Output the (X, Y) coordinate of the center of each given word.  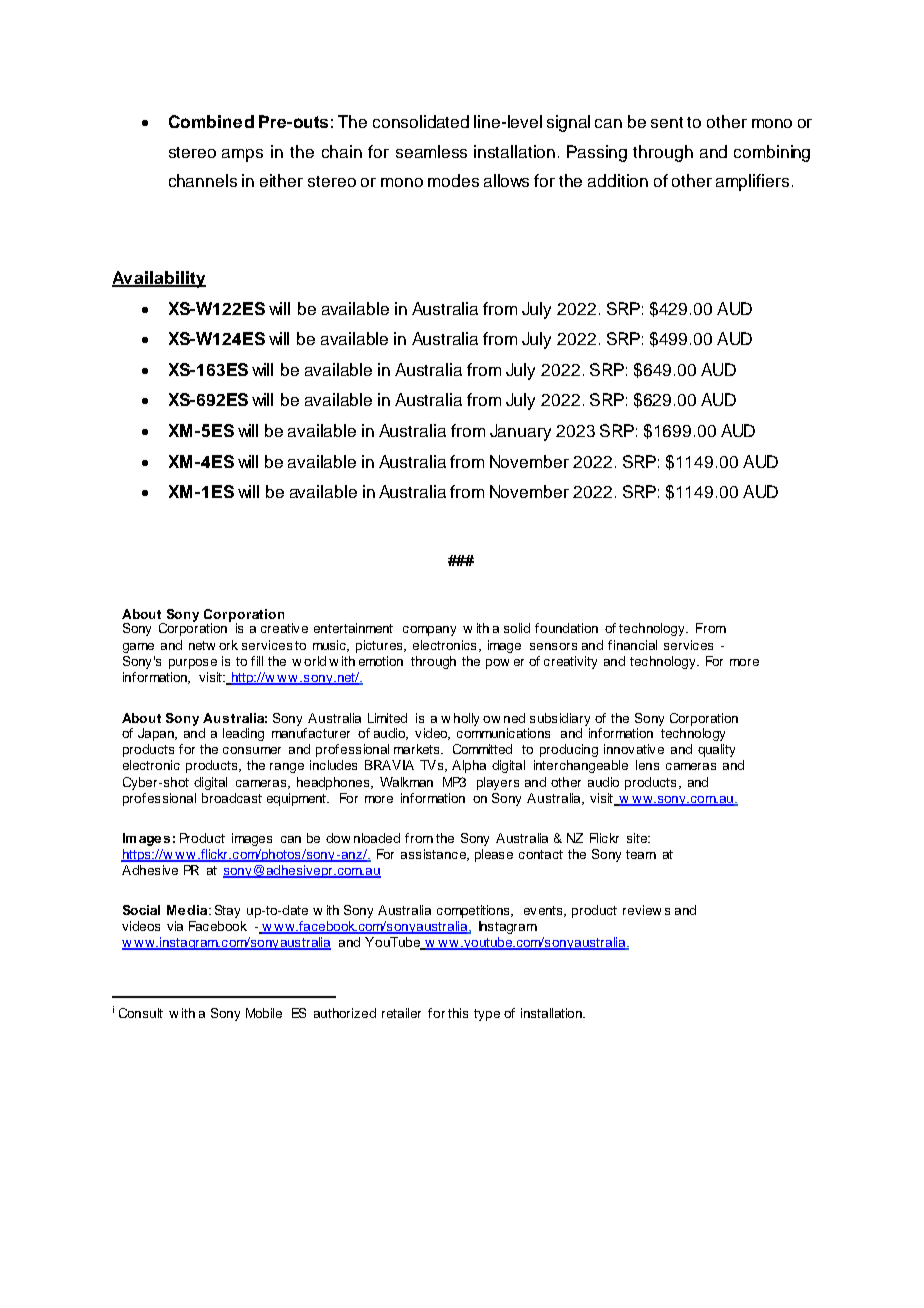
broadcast (232, 798)
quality (716, 750)
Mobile (264, 1013)
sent (667, 122)
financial (632, 645)
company (429, 631)
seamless (431, 151)
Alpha (469, 766)
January (520, 432)
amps (242, 155)
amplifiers (752, 182)
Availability (159, 279)
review (642, 910)
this (458, 1013)
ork (228, 645)
